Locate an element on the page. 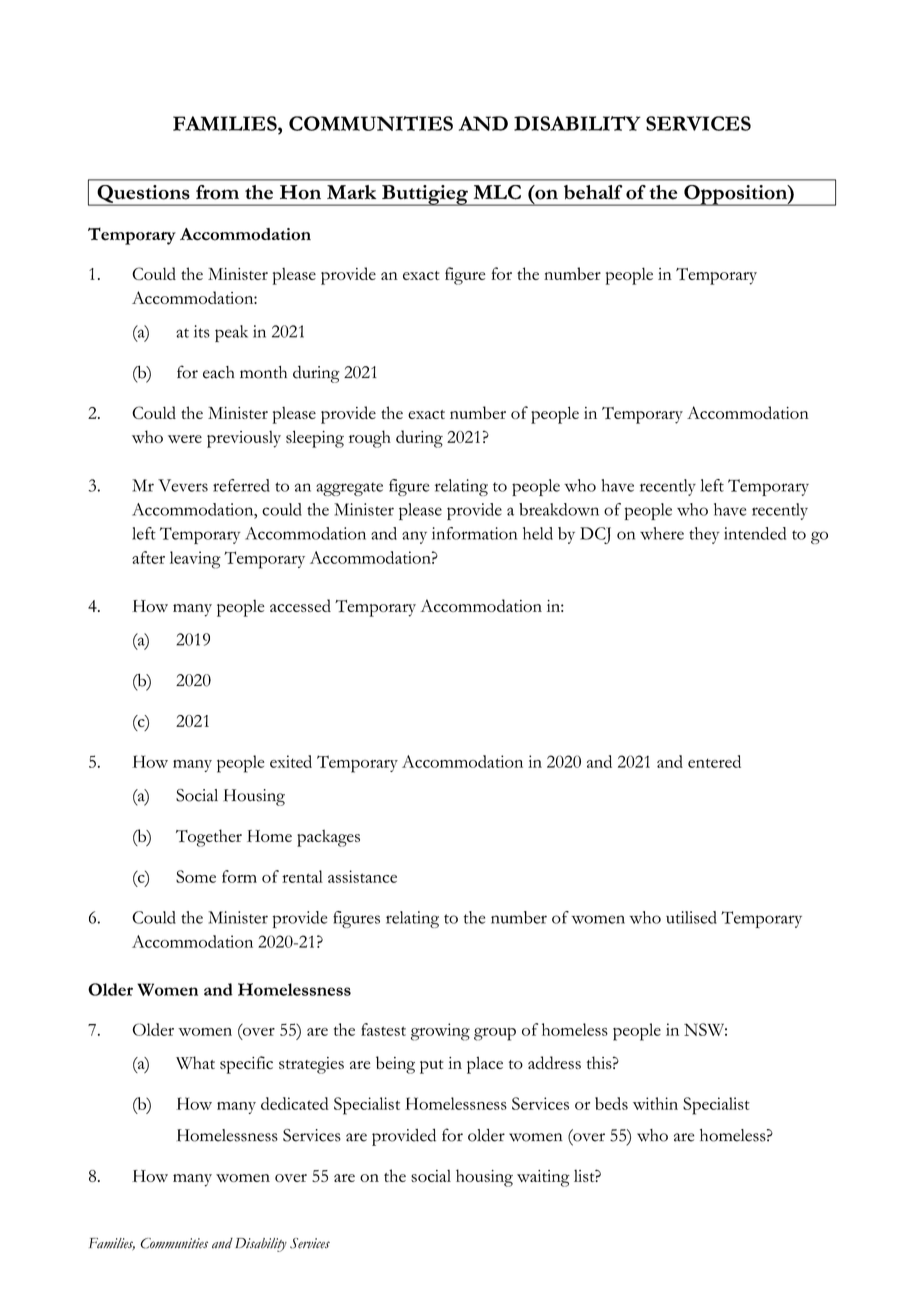 The height and width of the document is (1308, 924). from is located at coordinates (217, 192).
